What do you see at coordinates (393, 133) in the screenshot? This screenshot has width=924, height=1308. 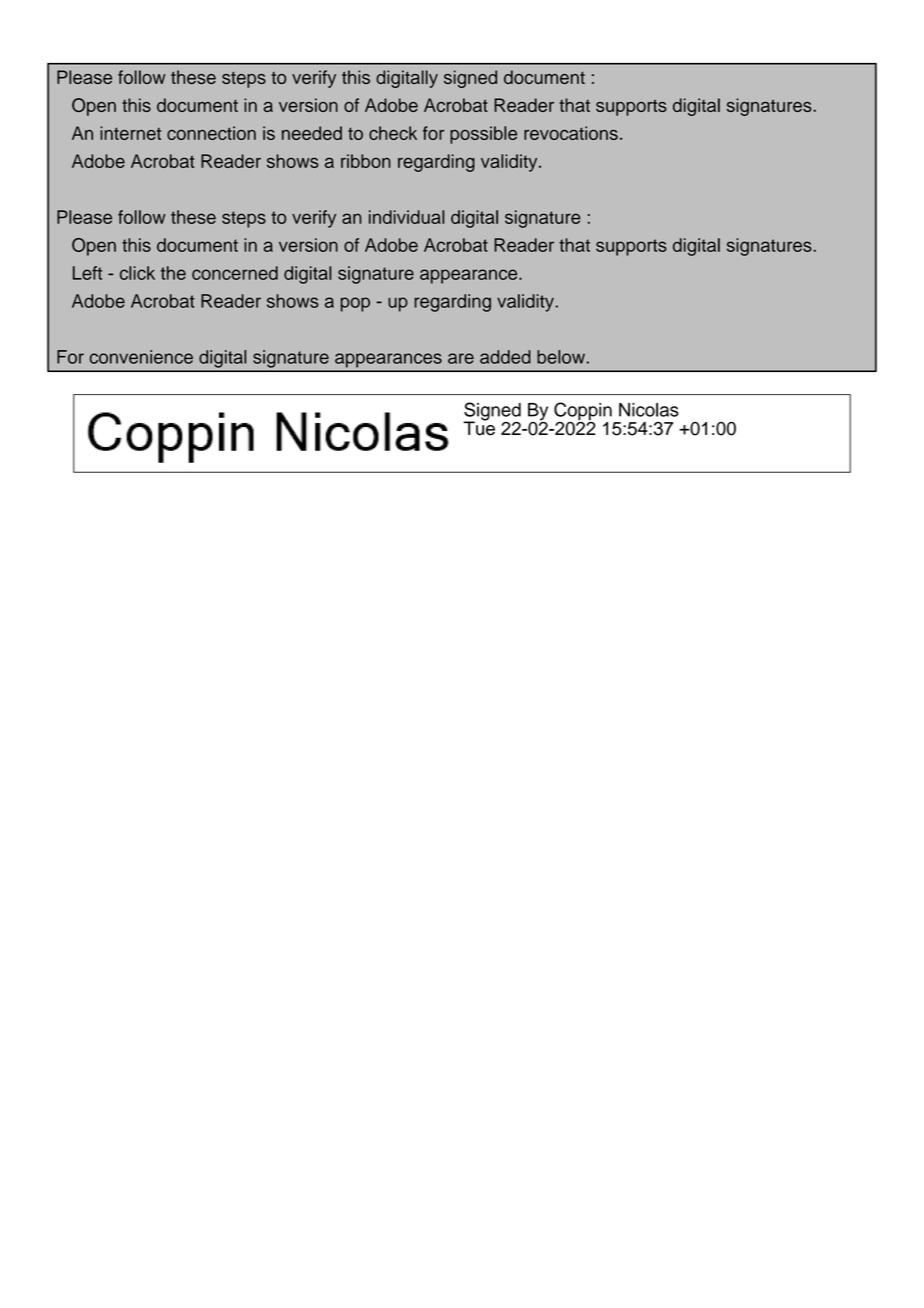 I see `check` at bounding box center [393, 133].
